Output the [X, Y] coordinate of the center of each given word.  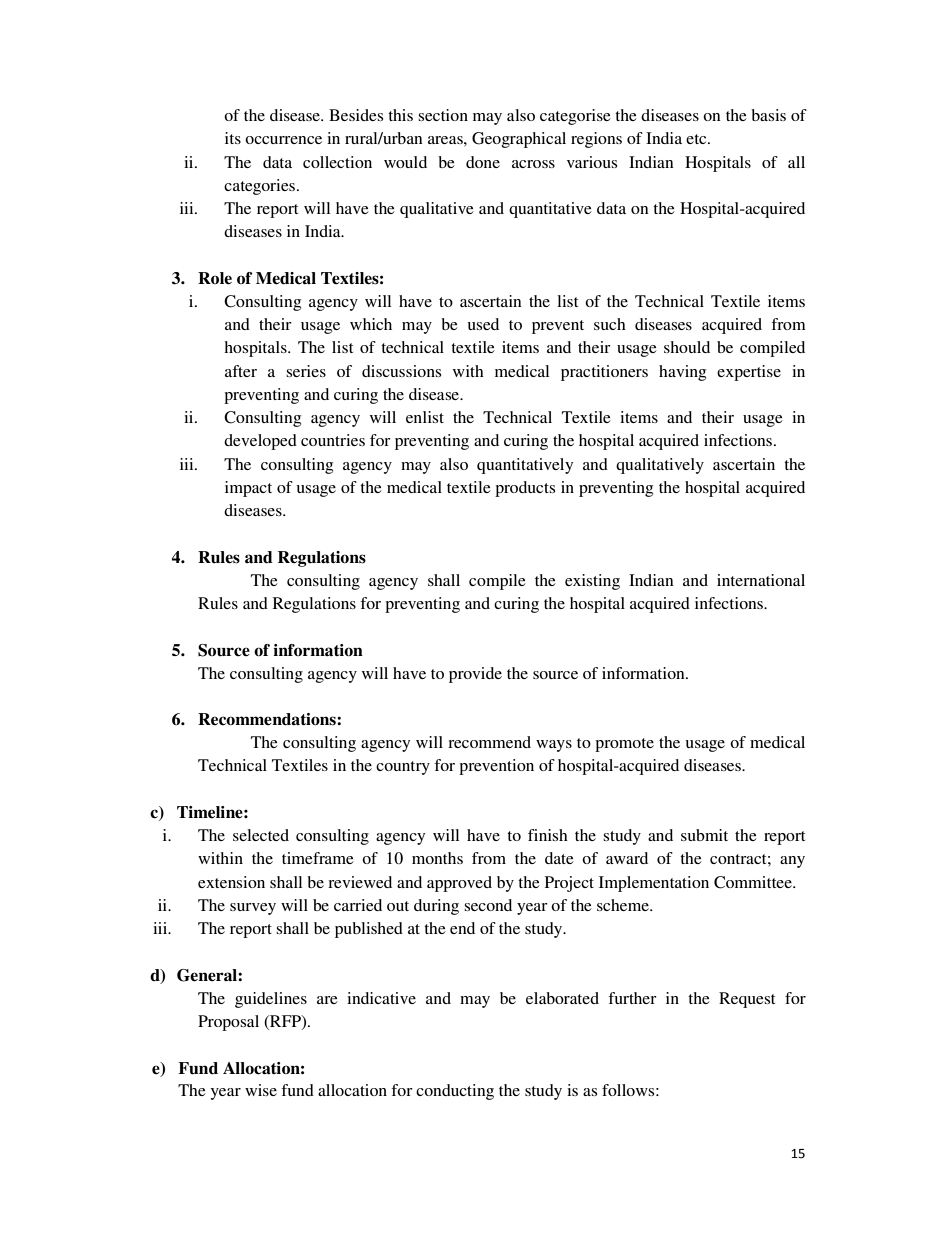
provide [475, 675]
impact [248, 489]
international [761, 580]
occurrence [283, 140]
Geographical [519, 140]
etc [697, 139]
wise [261, 1090]
